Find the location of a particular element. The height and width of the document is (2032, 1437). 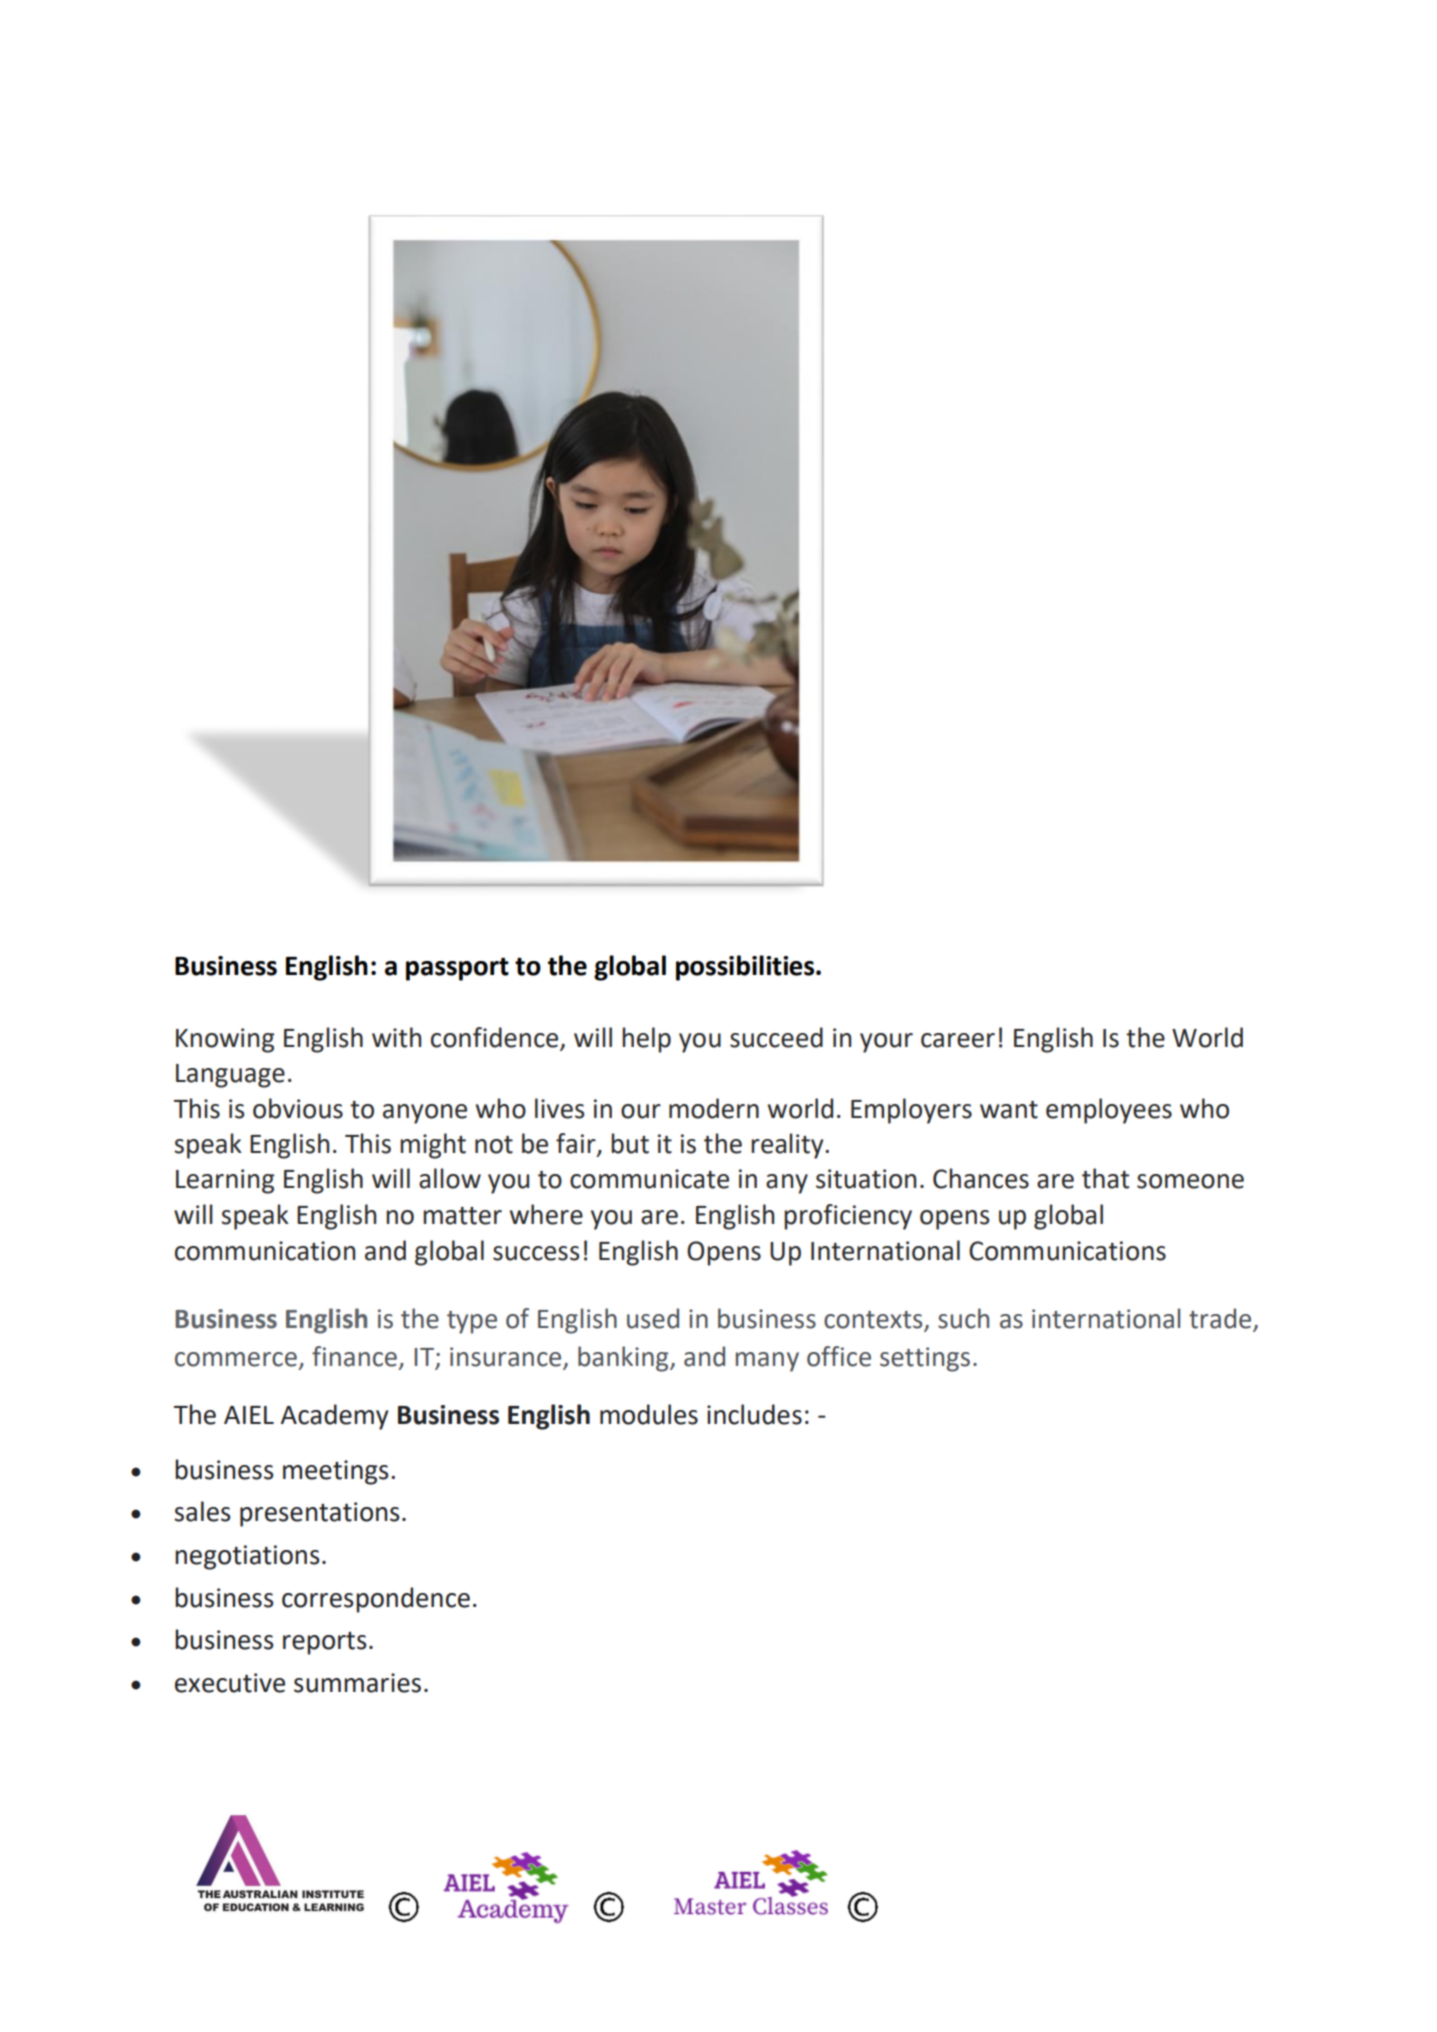

trade is located at coordinates (1221, 1319).
